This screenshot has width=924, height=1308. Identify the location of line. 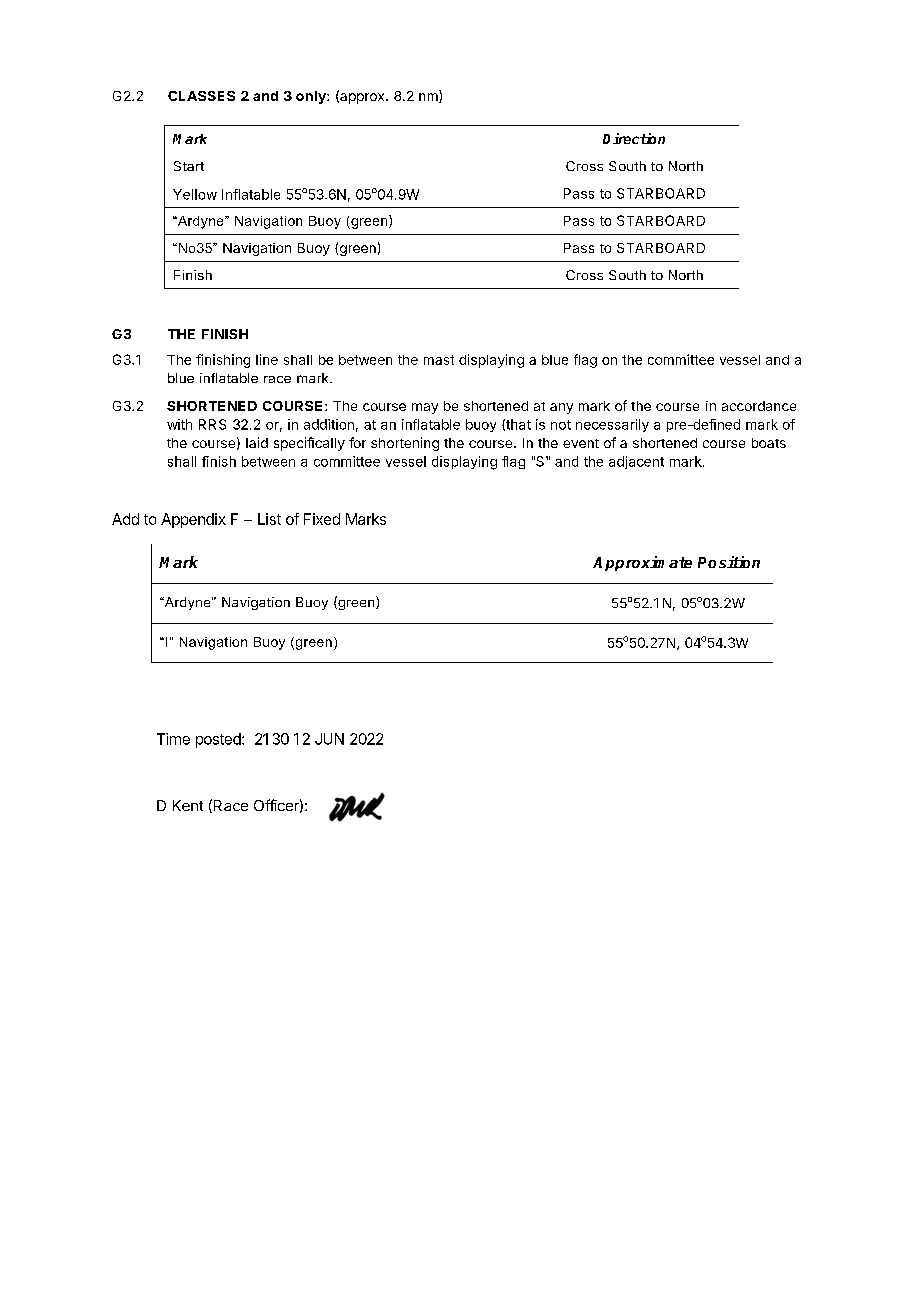
(267, 359).
